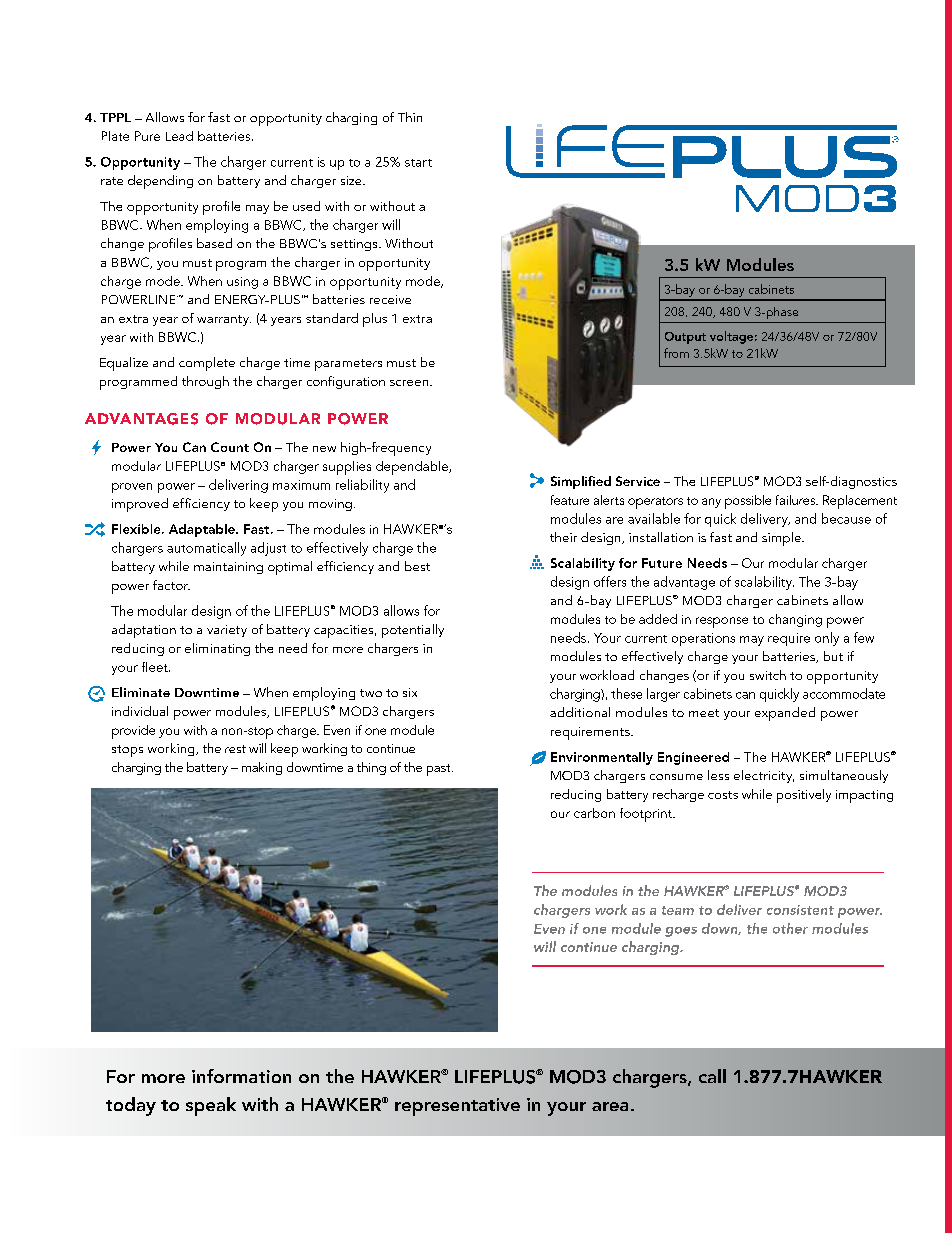 Image resolution: width=952 pixels, height=1233 pixels. I want to click on area, so click(610, 1106).
